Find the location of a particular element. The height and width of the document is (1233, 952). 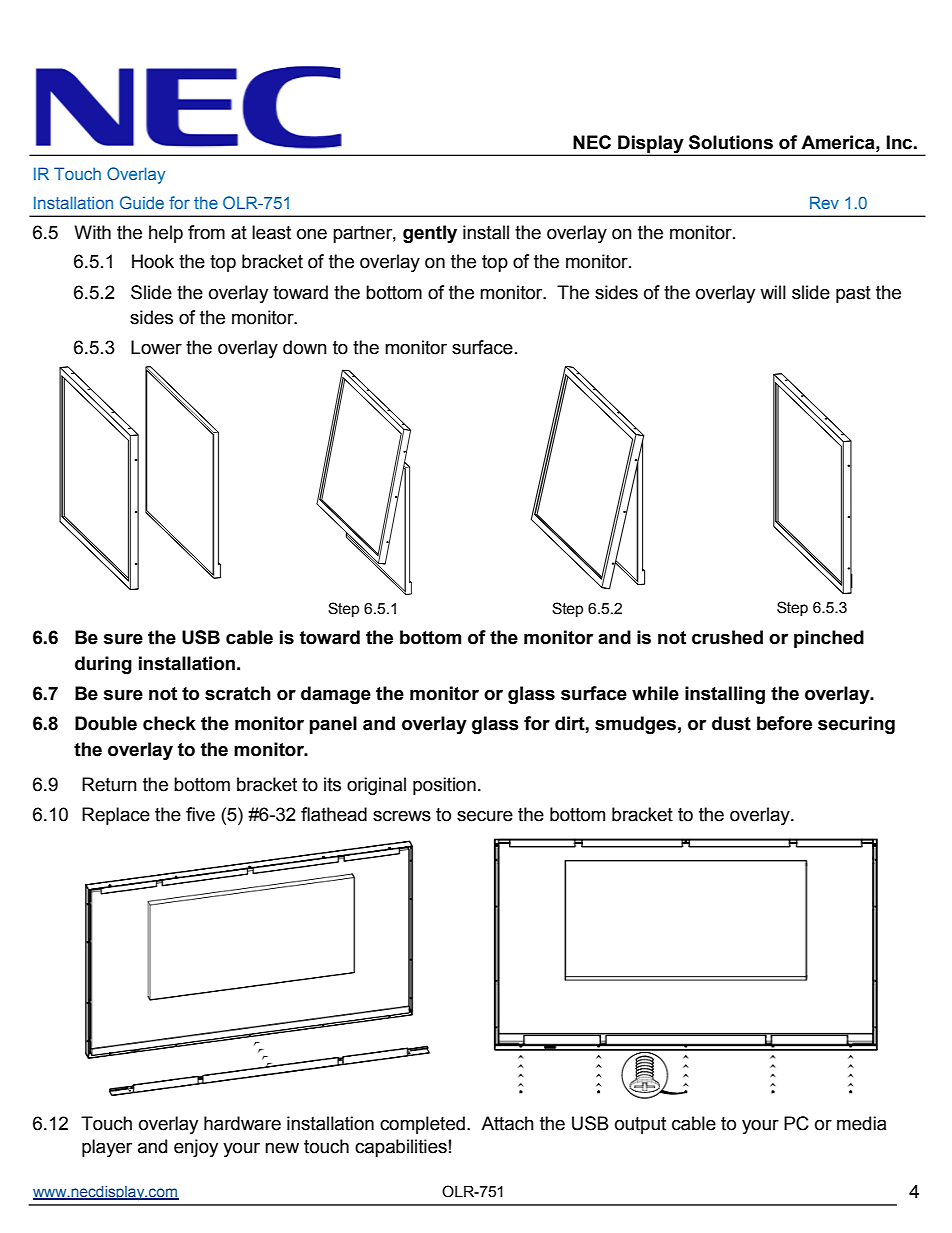

secure is located at coordinates (485, 816).
